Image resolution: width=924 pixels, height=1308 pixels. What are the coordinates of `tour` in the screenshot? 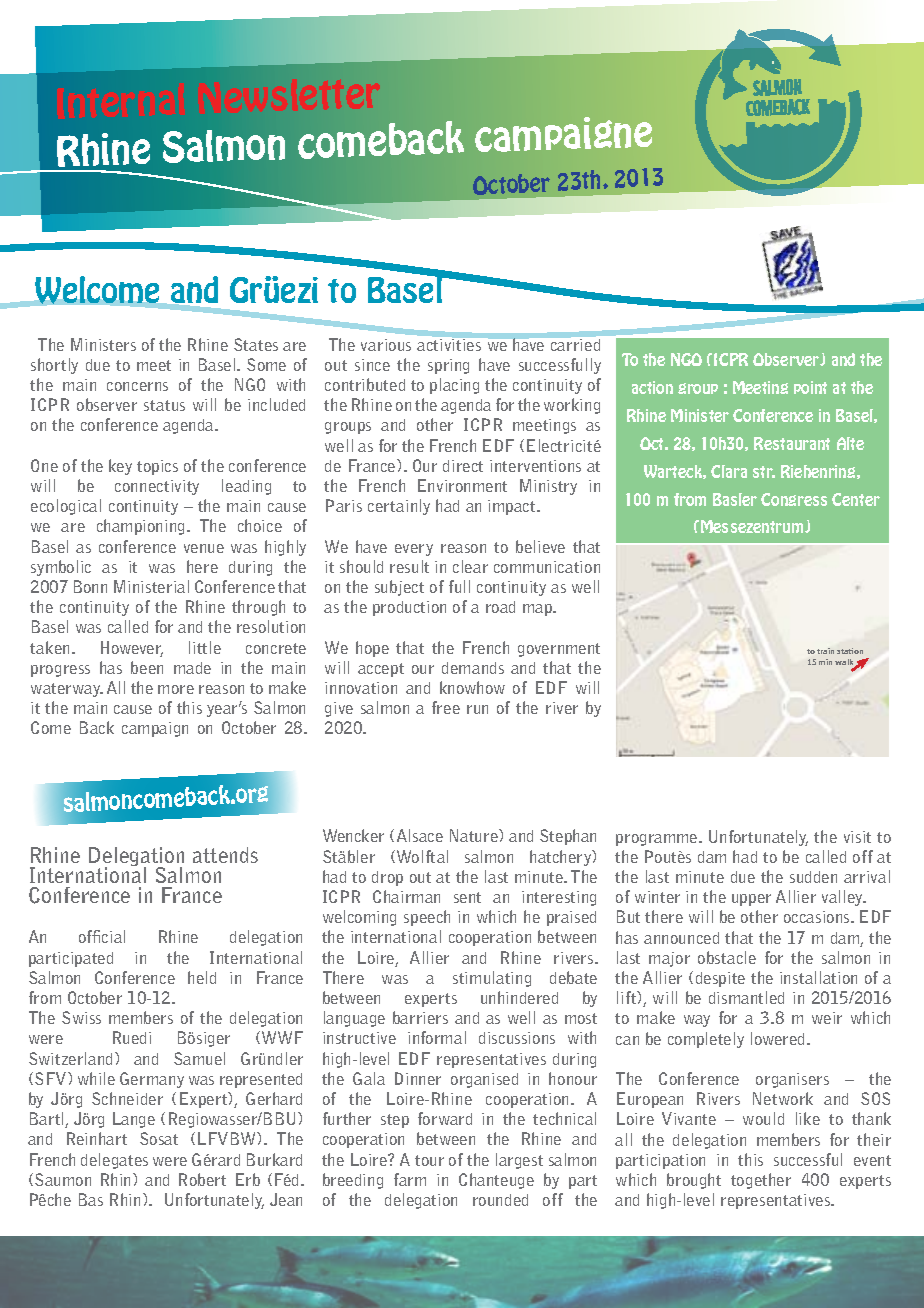 It's located at (429, 1160).
